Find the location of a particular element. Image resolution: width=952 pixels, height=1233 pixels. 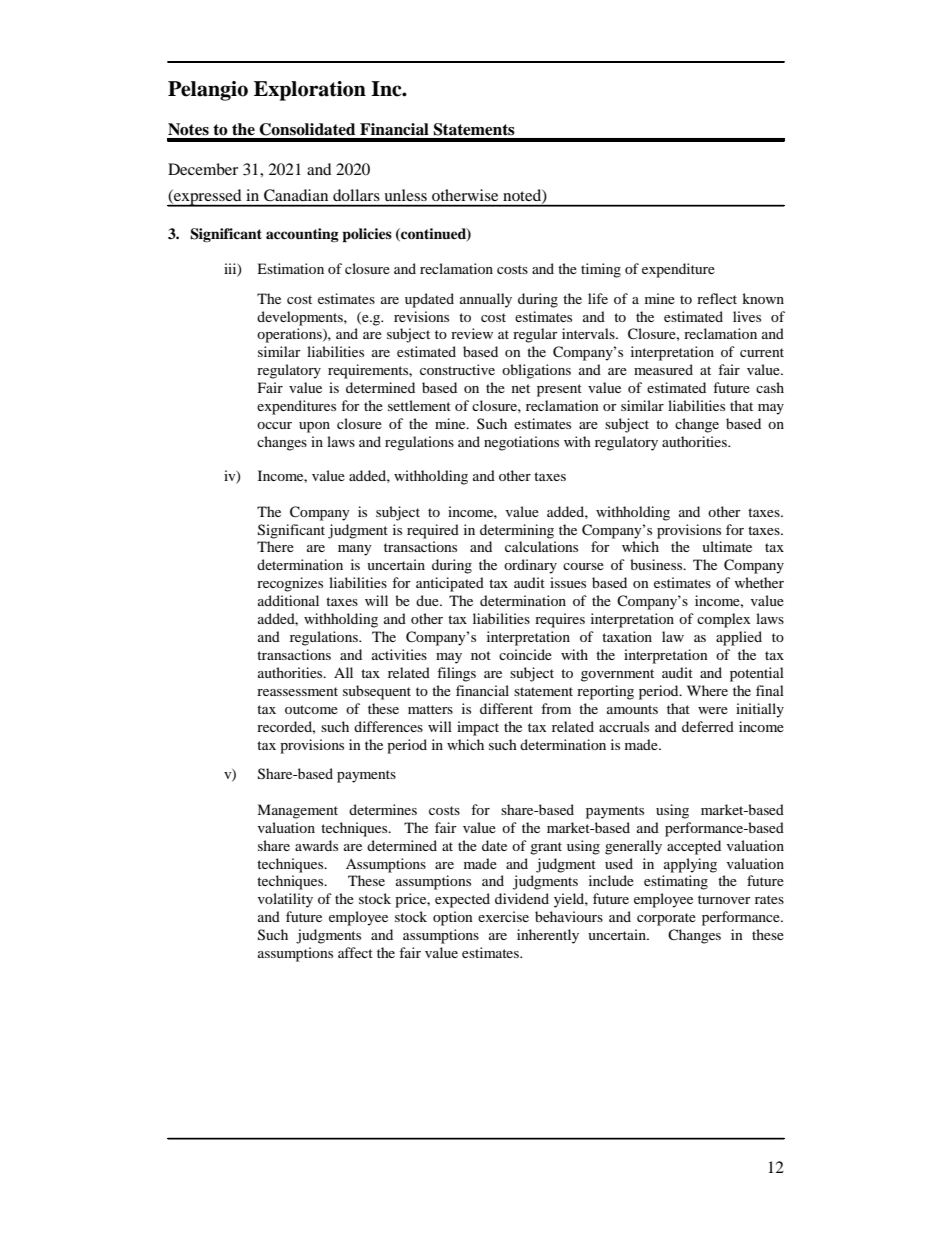

reassessment is located at coordinates (297, 691).
